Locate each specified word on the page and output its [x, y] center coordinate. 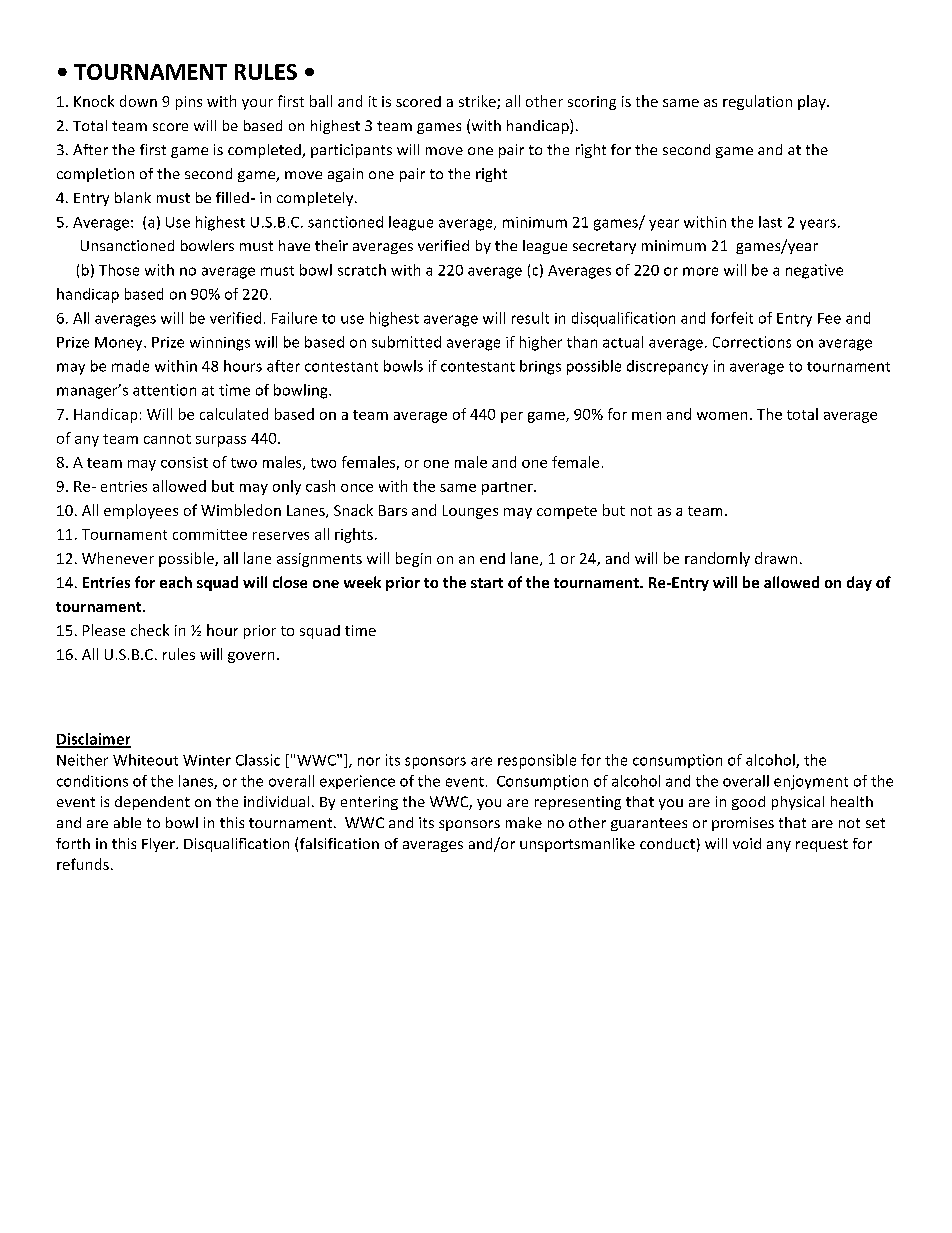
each [176, 582]
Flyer [159, 845]
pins [189, 103]
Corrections [752, 342]
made [130, 366]
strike [478, 102]
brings [540, 367]
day [859, 583]
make [524, 822]
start [487, 583]
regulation [757, 102]
